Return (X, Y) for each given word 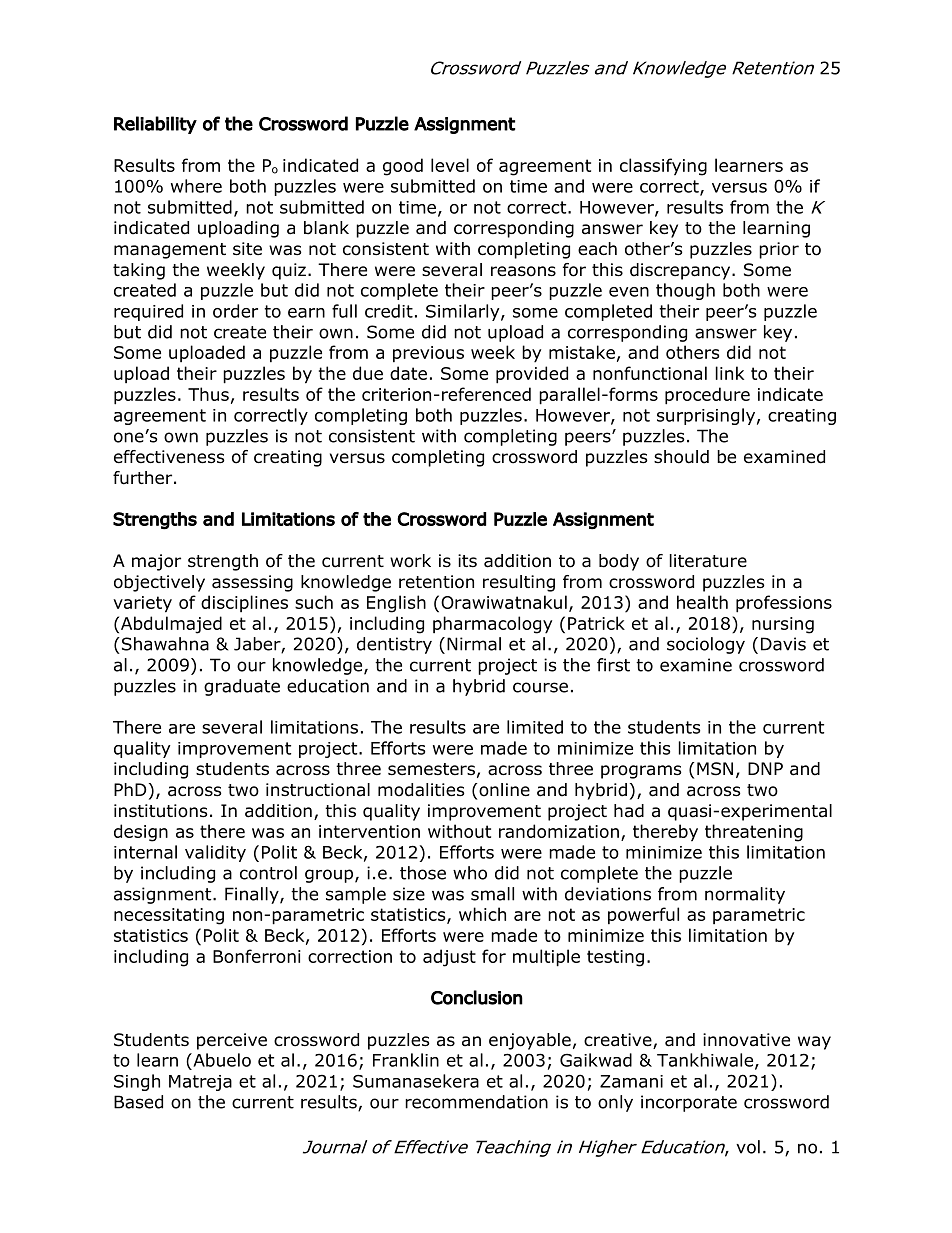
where (196, 186)
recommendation (476, 1102)
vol (748, 1147)
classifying (663, 167)
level (450, 165)
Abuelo (221, 1060)
